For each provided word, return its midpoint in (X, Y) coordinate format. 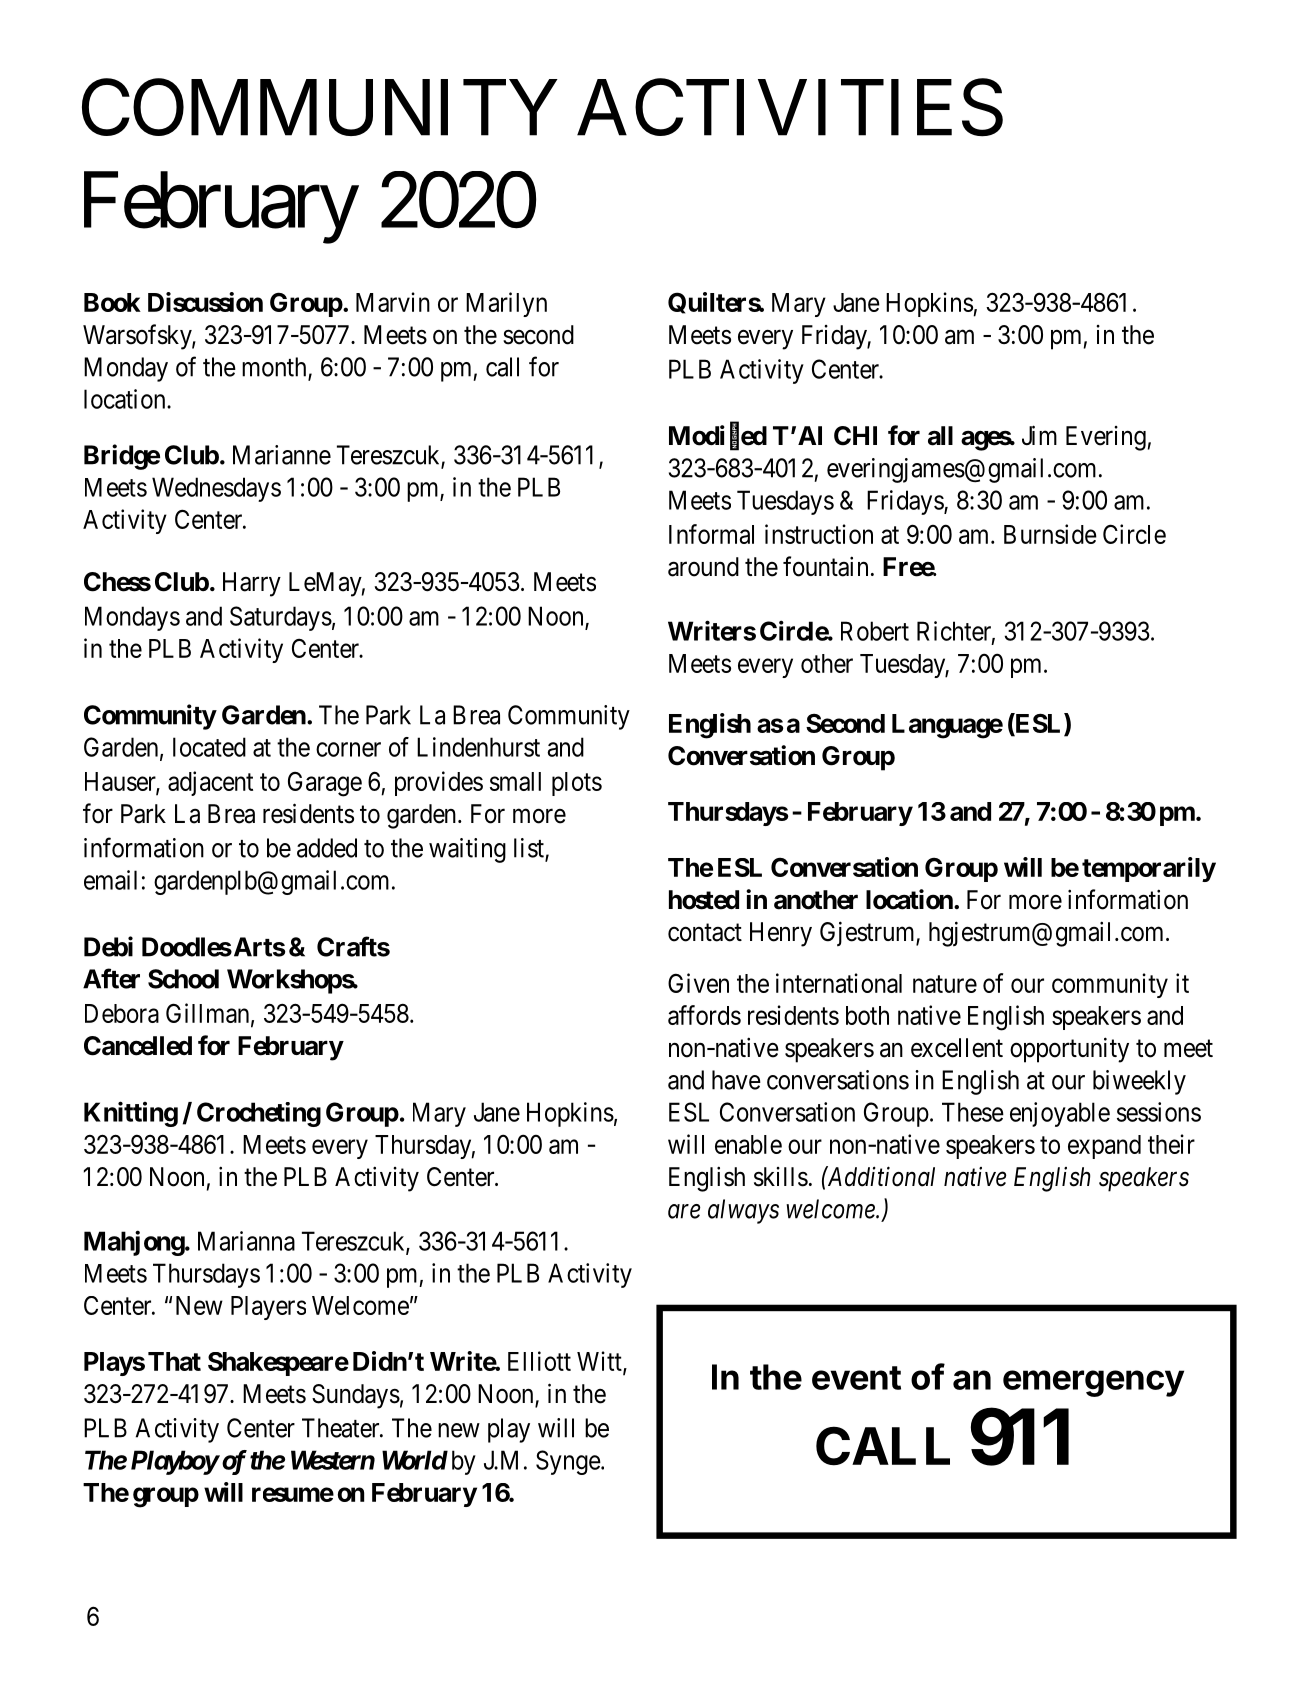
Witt (600, 1362)
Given (698, 983)
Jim (1039, 435)
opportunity (1069, 1050)
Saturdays (281, 618)
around (703, 567)
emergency (1093, 1383)
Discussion (205, 302)
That (174, 1361)
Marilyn (506, 304)
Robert (875, 631)
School (183, 979)
